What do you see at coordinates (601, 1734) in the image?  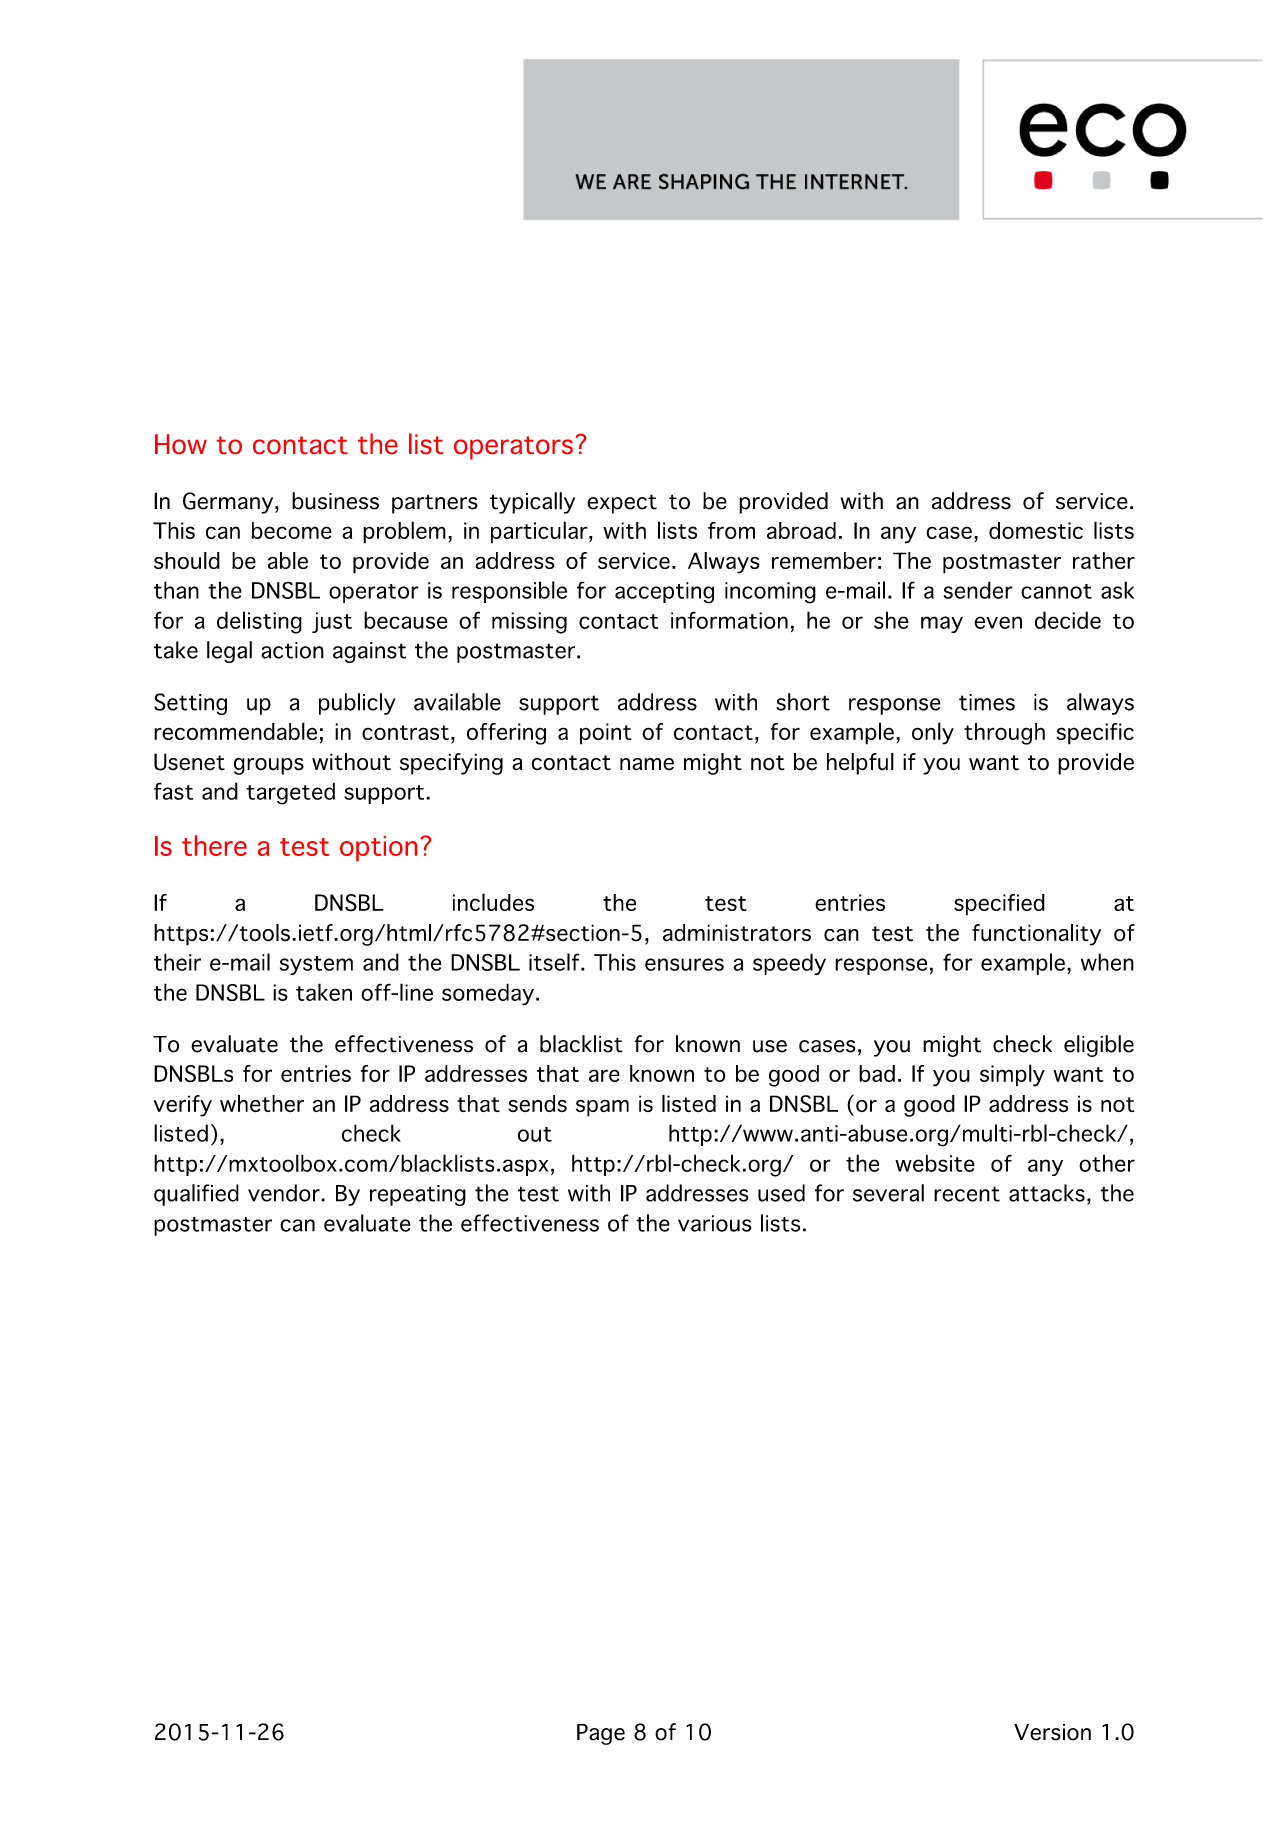 I see `Page` at bounding box center [601, 1734].
